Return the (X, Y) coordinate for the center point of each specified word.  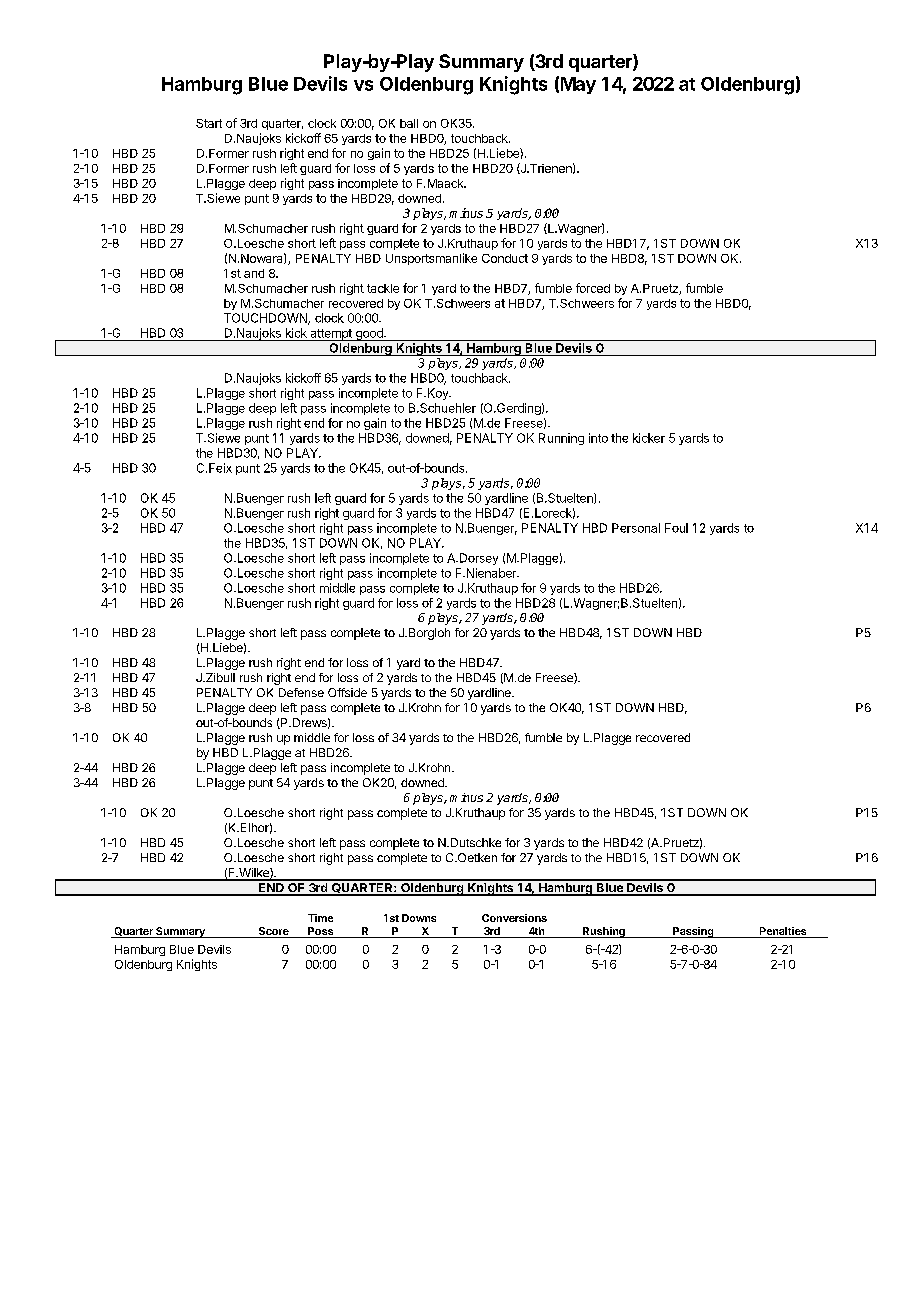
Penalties (782, 932)
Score (273, 932)
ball (409, 123)
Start (209, 123)
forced (593, 288)
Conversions (514, 918)
